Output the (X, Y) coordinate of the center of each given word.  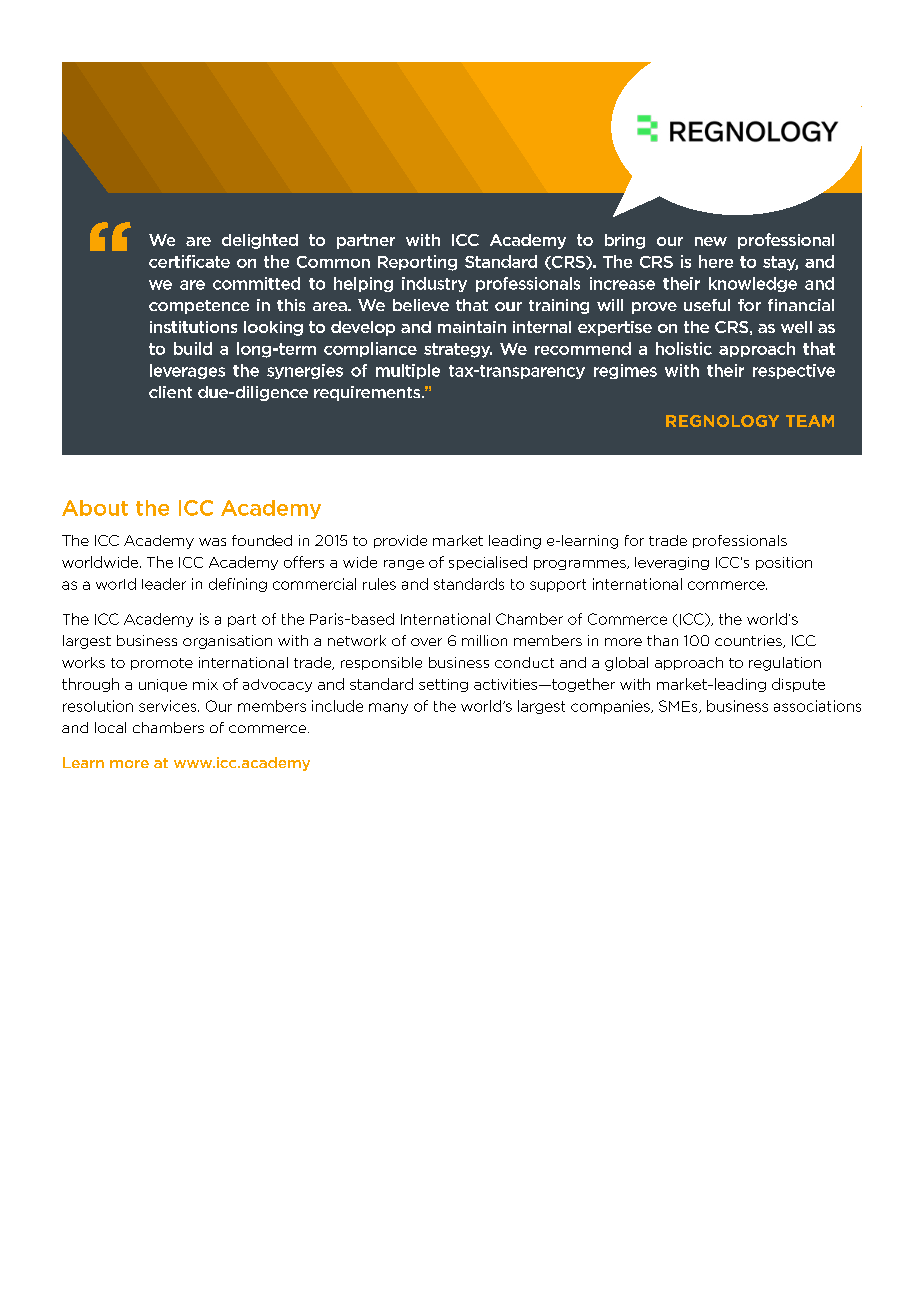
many (388, 708)
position (784, 563)
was (212, 542)
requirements (368, 393)
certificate (189, 261)
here (716, 261)
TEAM (810, 421)
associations (817, 706)
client (170, 392)
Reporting (417, 263)
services (169, 706)
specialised (488, 563)
